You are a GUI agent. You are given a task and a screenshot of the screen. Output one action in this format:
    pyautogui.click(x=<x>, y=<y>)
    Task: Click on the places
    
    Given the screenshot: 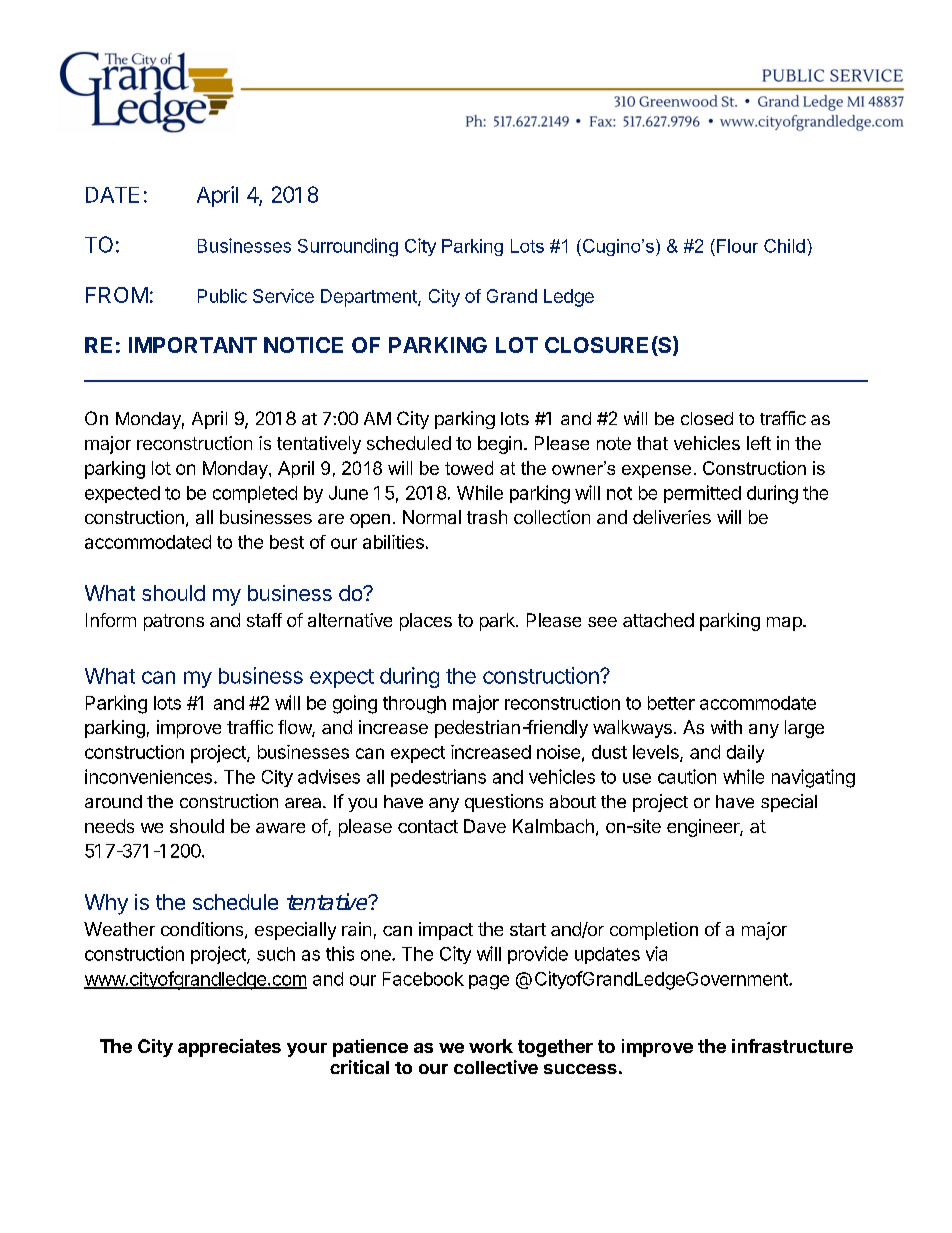 What is the action you would take?
    pyautogui.click(x=426, y=622)
